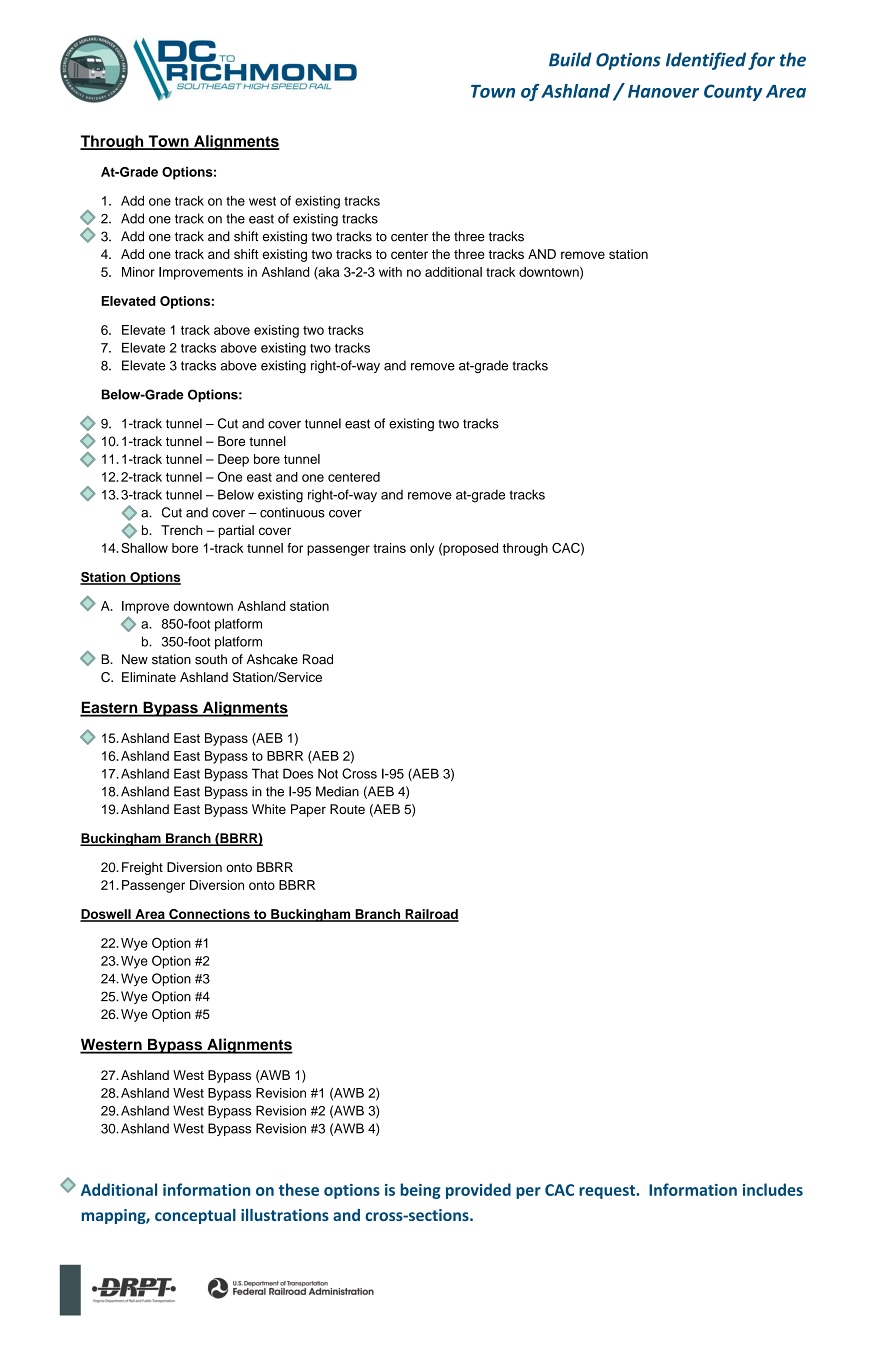 The height and width of the page is (1372, 887). What do you see at coordinates (265, 773) in the page?
I see `That` at bounding box center [265, 773].
